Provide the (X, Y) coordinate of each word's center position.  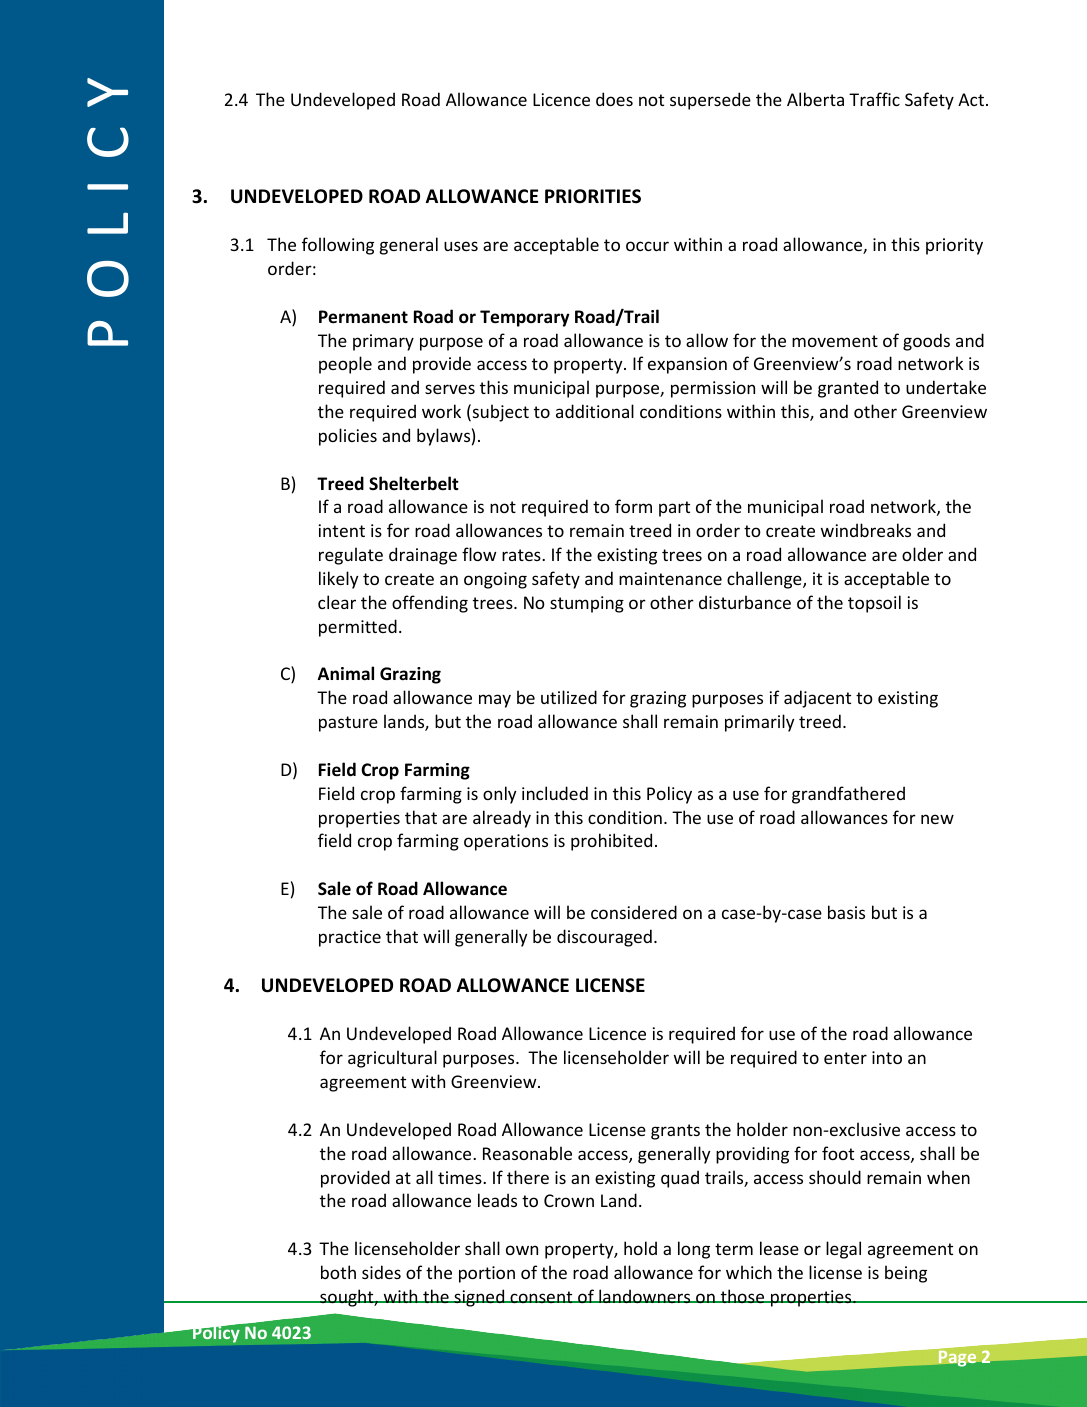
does (614, 99)
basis (846, 912)
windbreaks (866, 530)
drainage (423, 556)
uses (461, 246)
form (633, 506)
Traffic (874, 99)
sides (381, 1272)
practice (350, 938)
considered (634, 912)
